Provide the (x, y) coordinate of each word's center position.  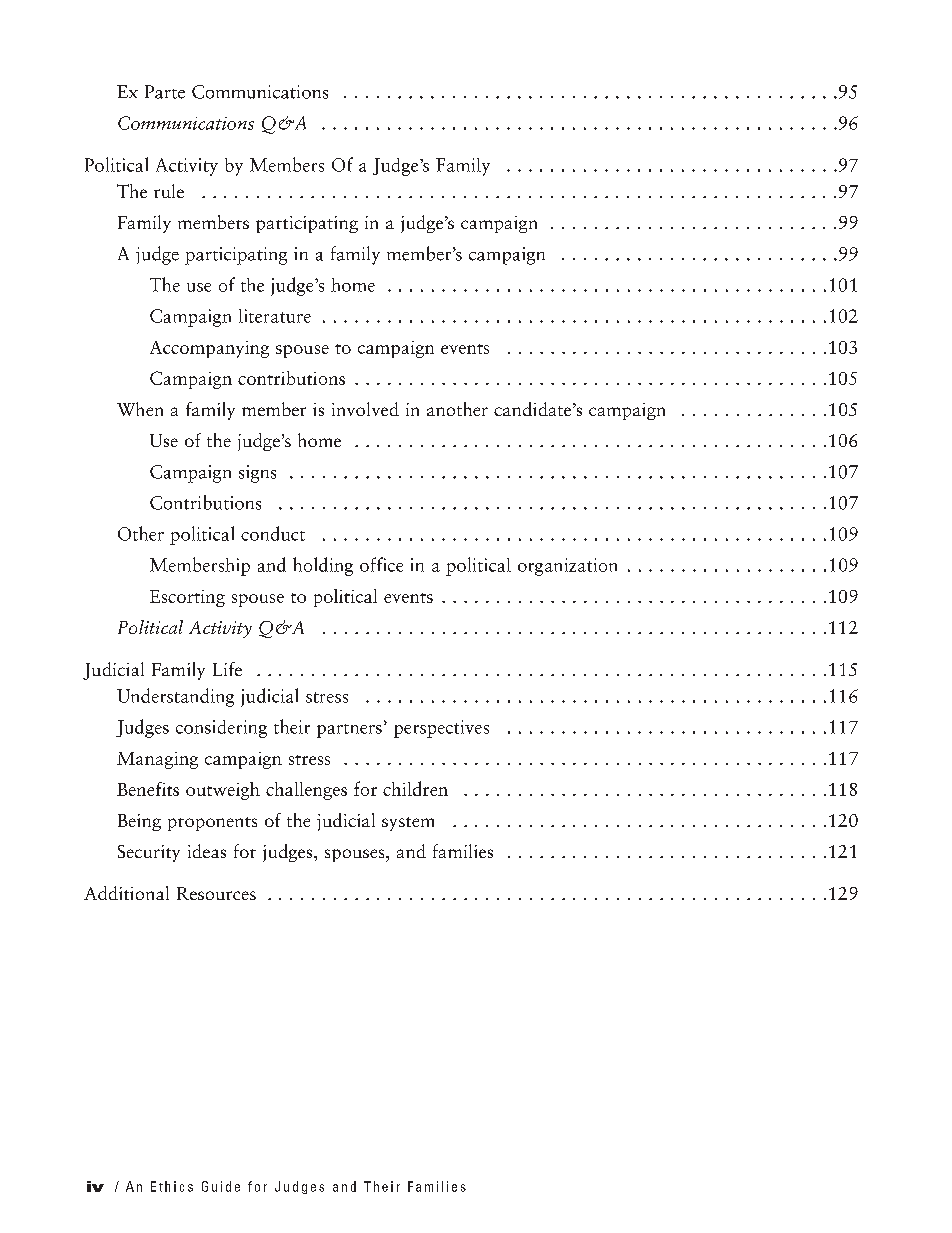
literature (275, 316)
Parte (165, 92)
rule (169, 191)
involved (365, 409)
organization (567, 567)
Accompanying (209, 349)
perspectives (441, 729)
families (463, 851)
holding (323, 566)
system (408, 824)
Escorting (187, 598)
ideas (207, 851)
